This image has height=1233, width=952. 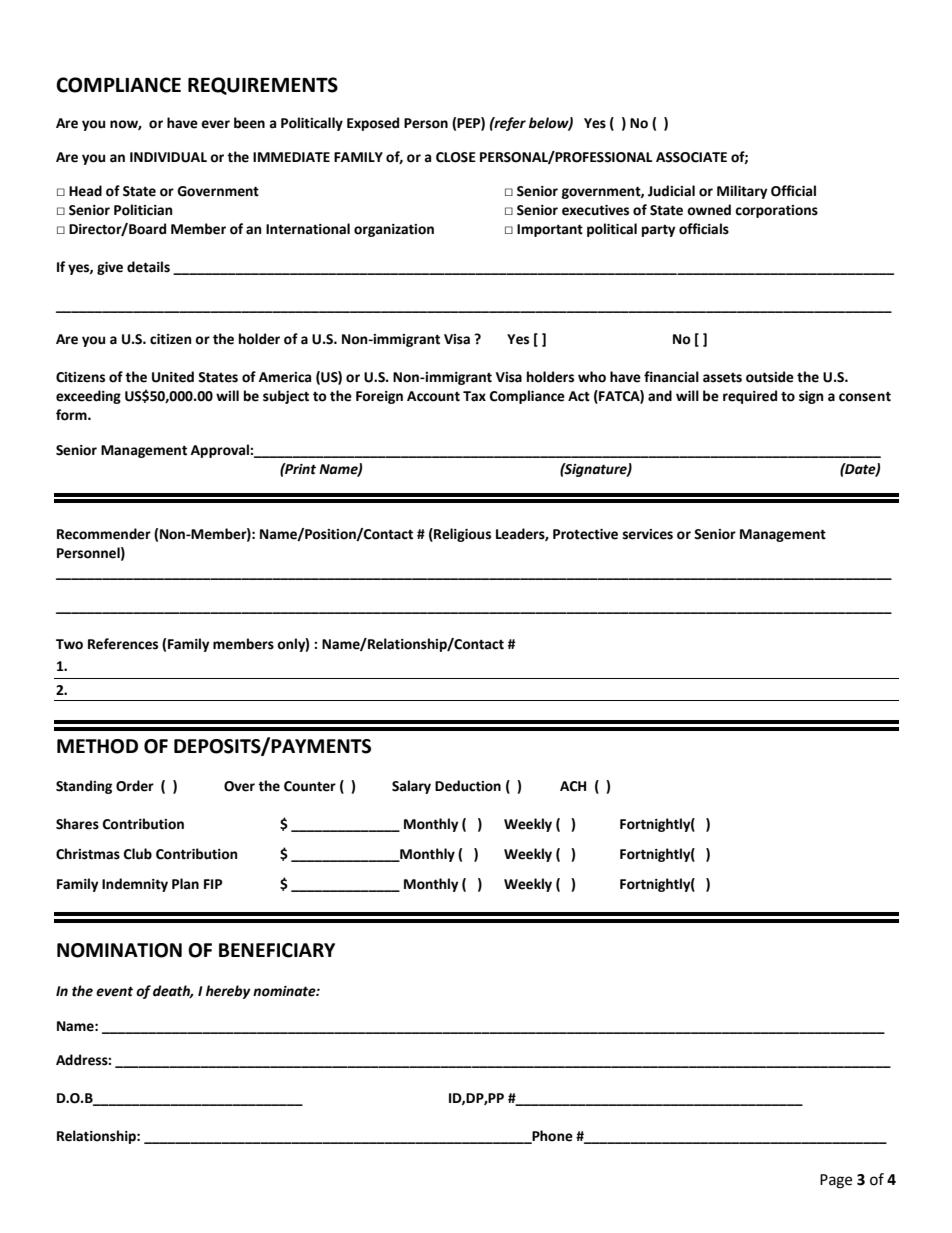 I want to click on event, so click(x=114, y=991).
